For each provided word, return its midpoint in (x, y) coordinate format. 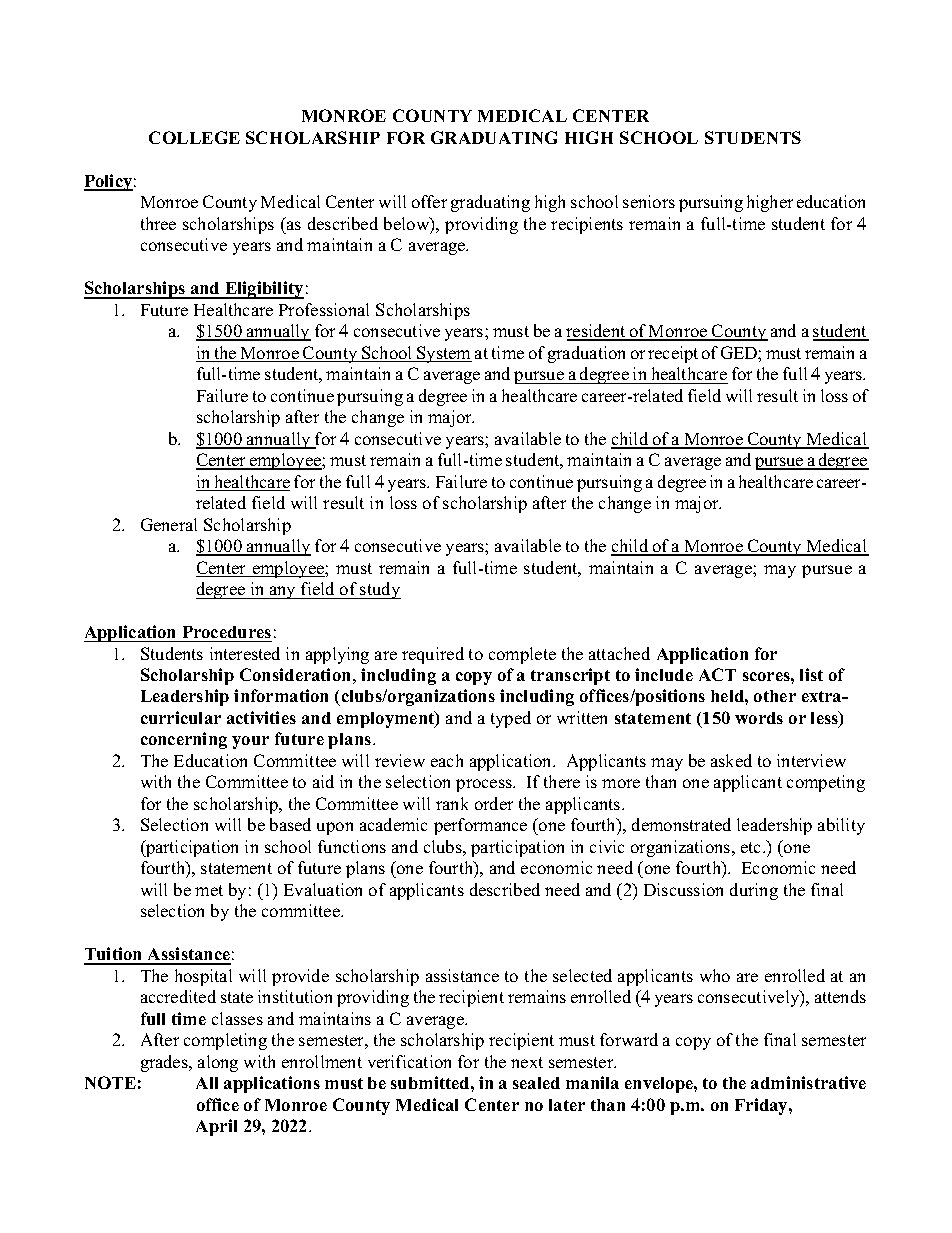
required (433, 655)
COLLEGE (194, 137)
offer (429, 201)
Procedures (227, 632)
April (216, 1127)
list (811, 674)
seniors (649, 201)
